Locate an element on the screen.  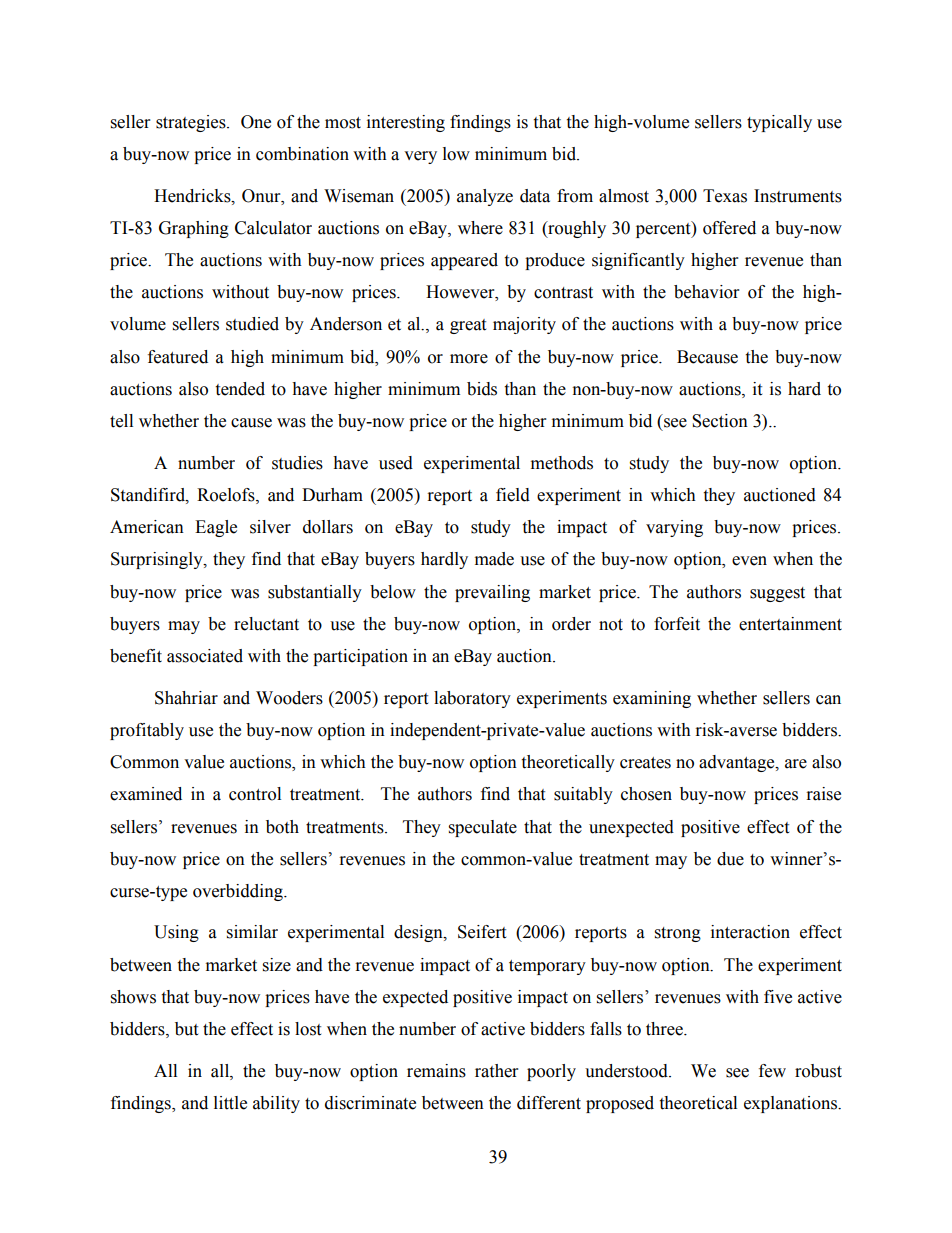
strategies is located at coordinates (192, 123).
